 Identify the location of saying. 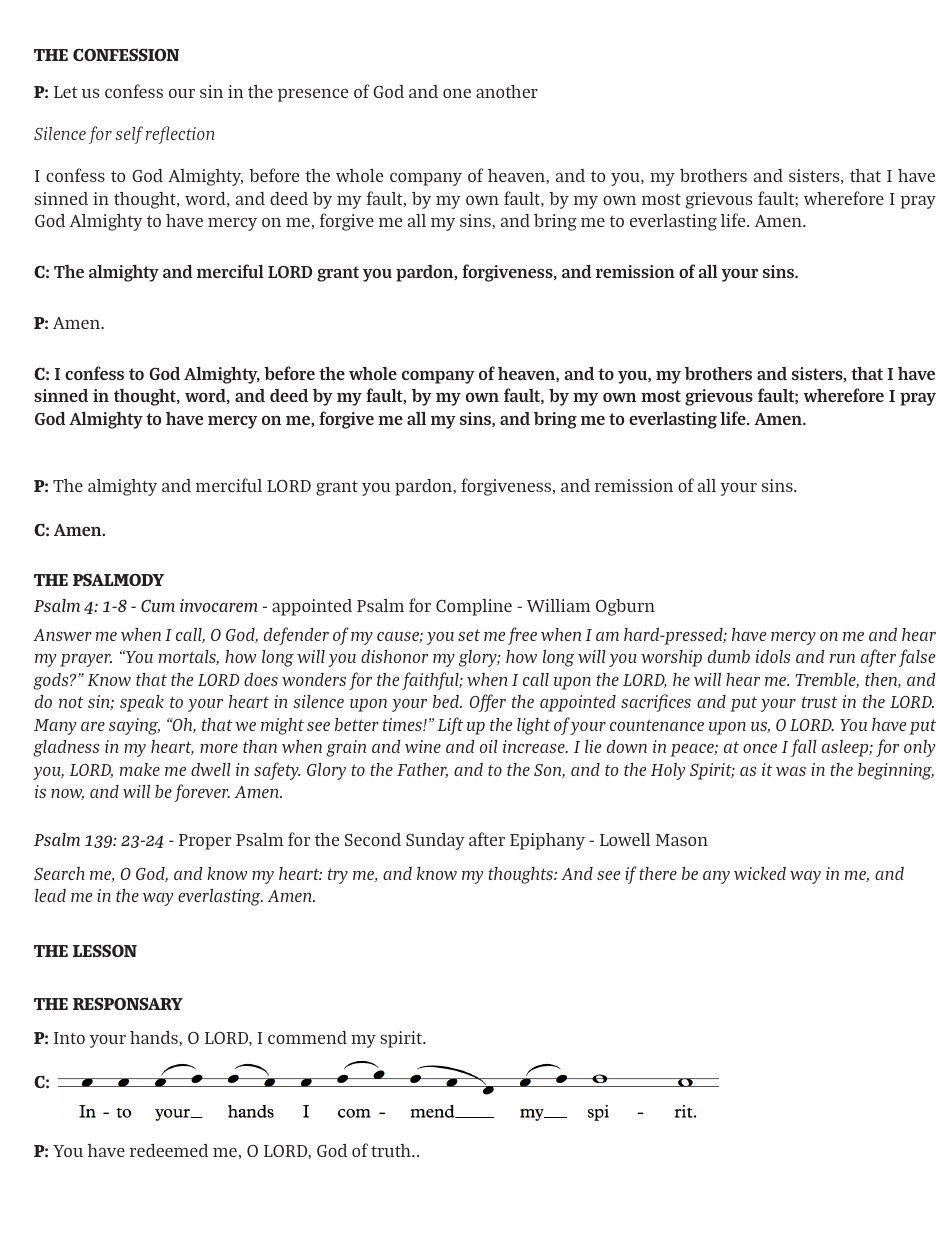
(134, 726).
